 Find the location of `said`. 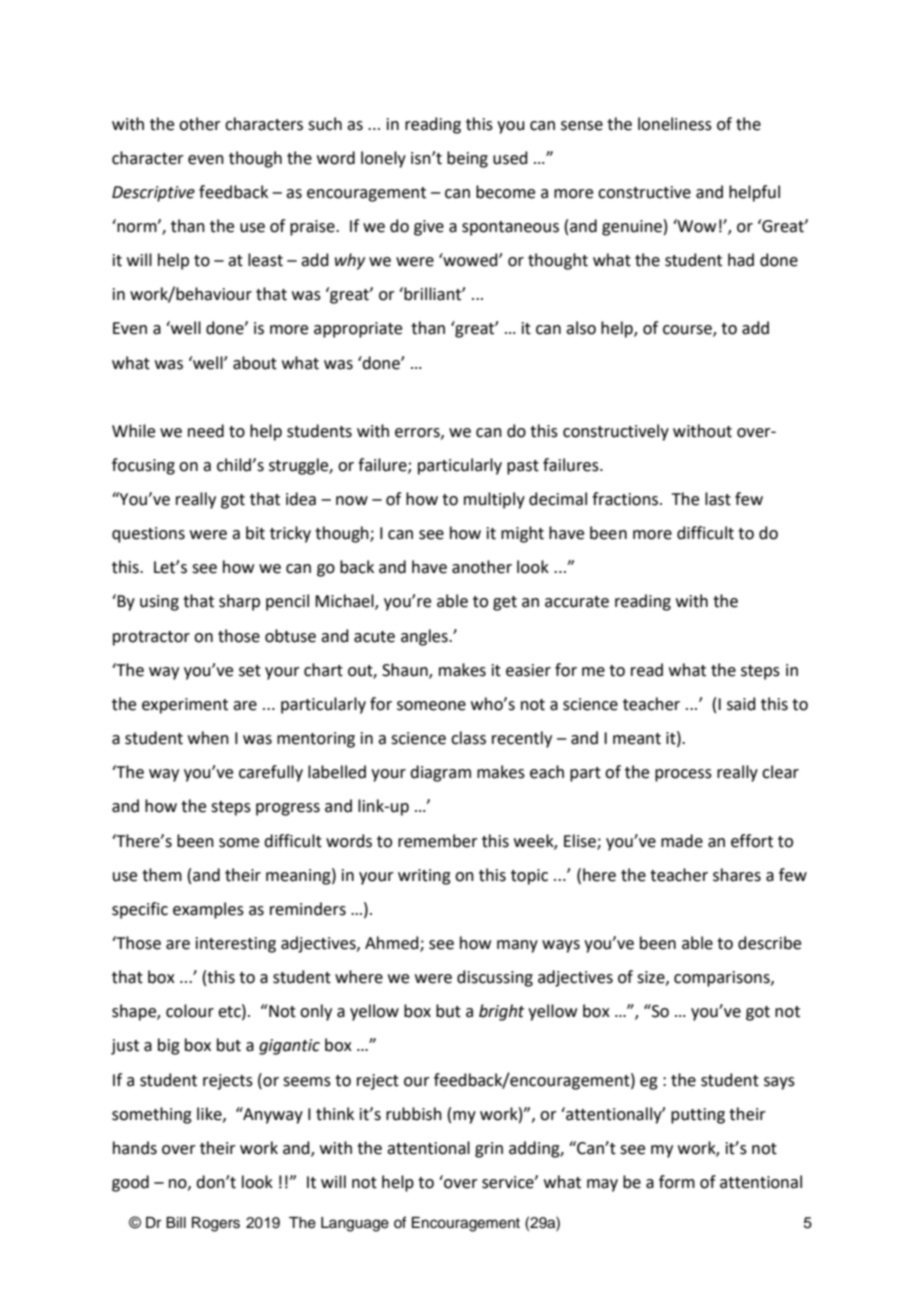

said is located at coordinates (741, 704).
